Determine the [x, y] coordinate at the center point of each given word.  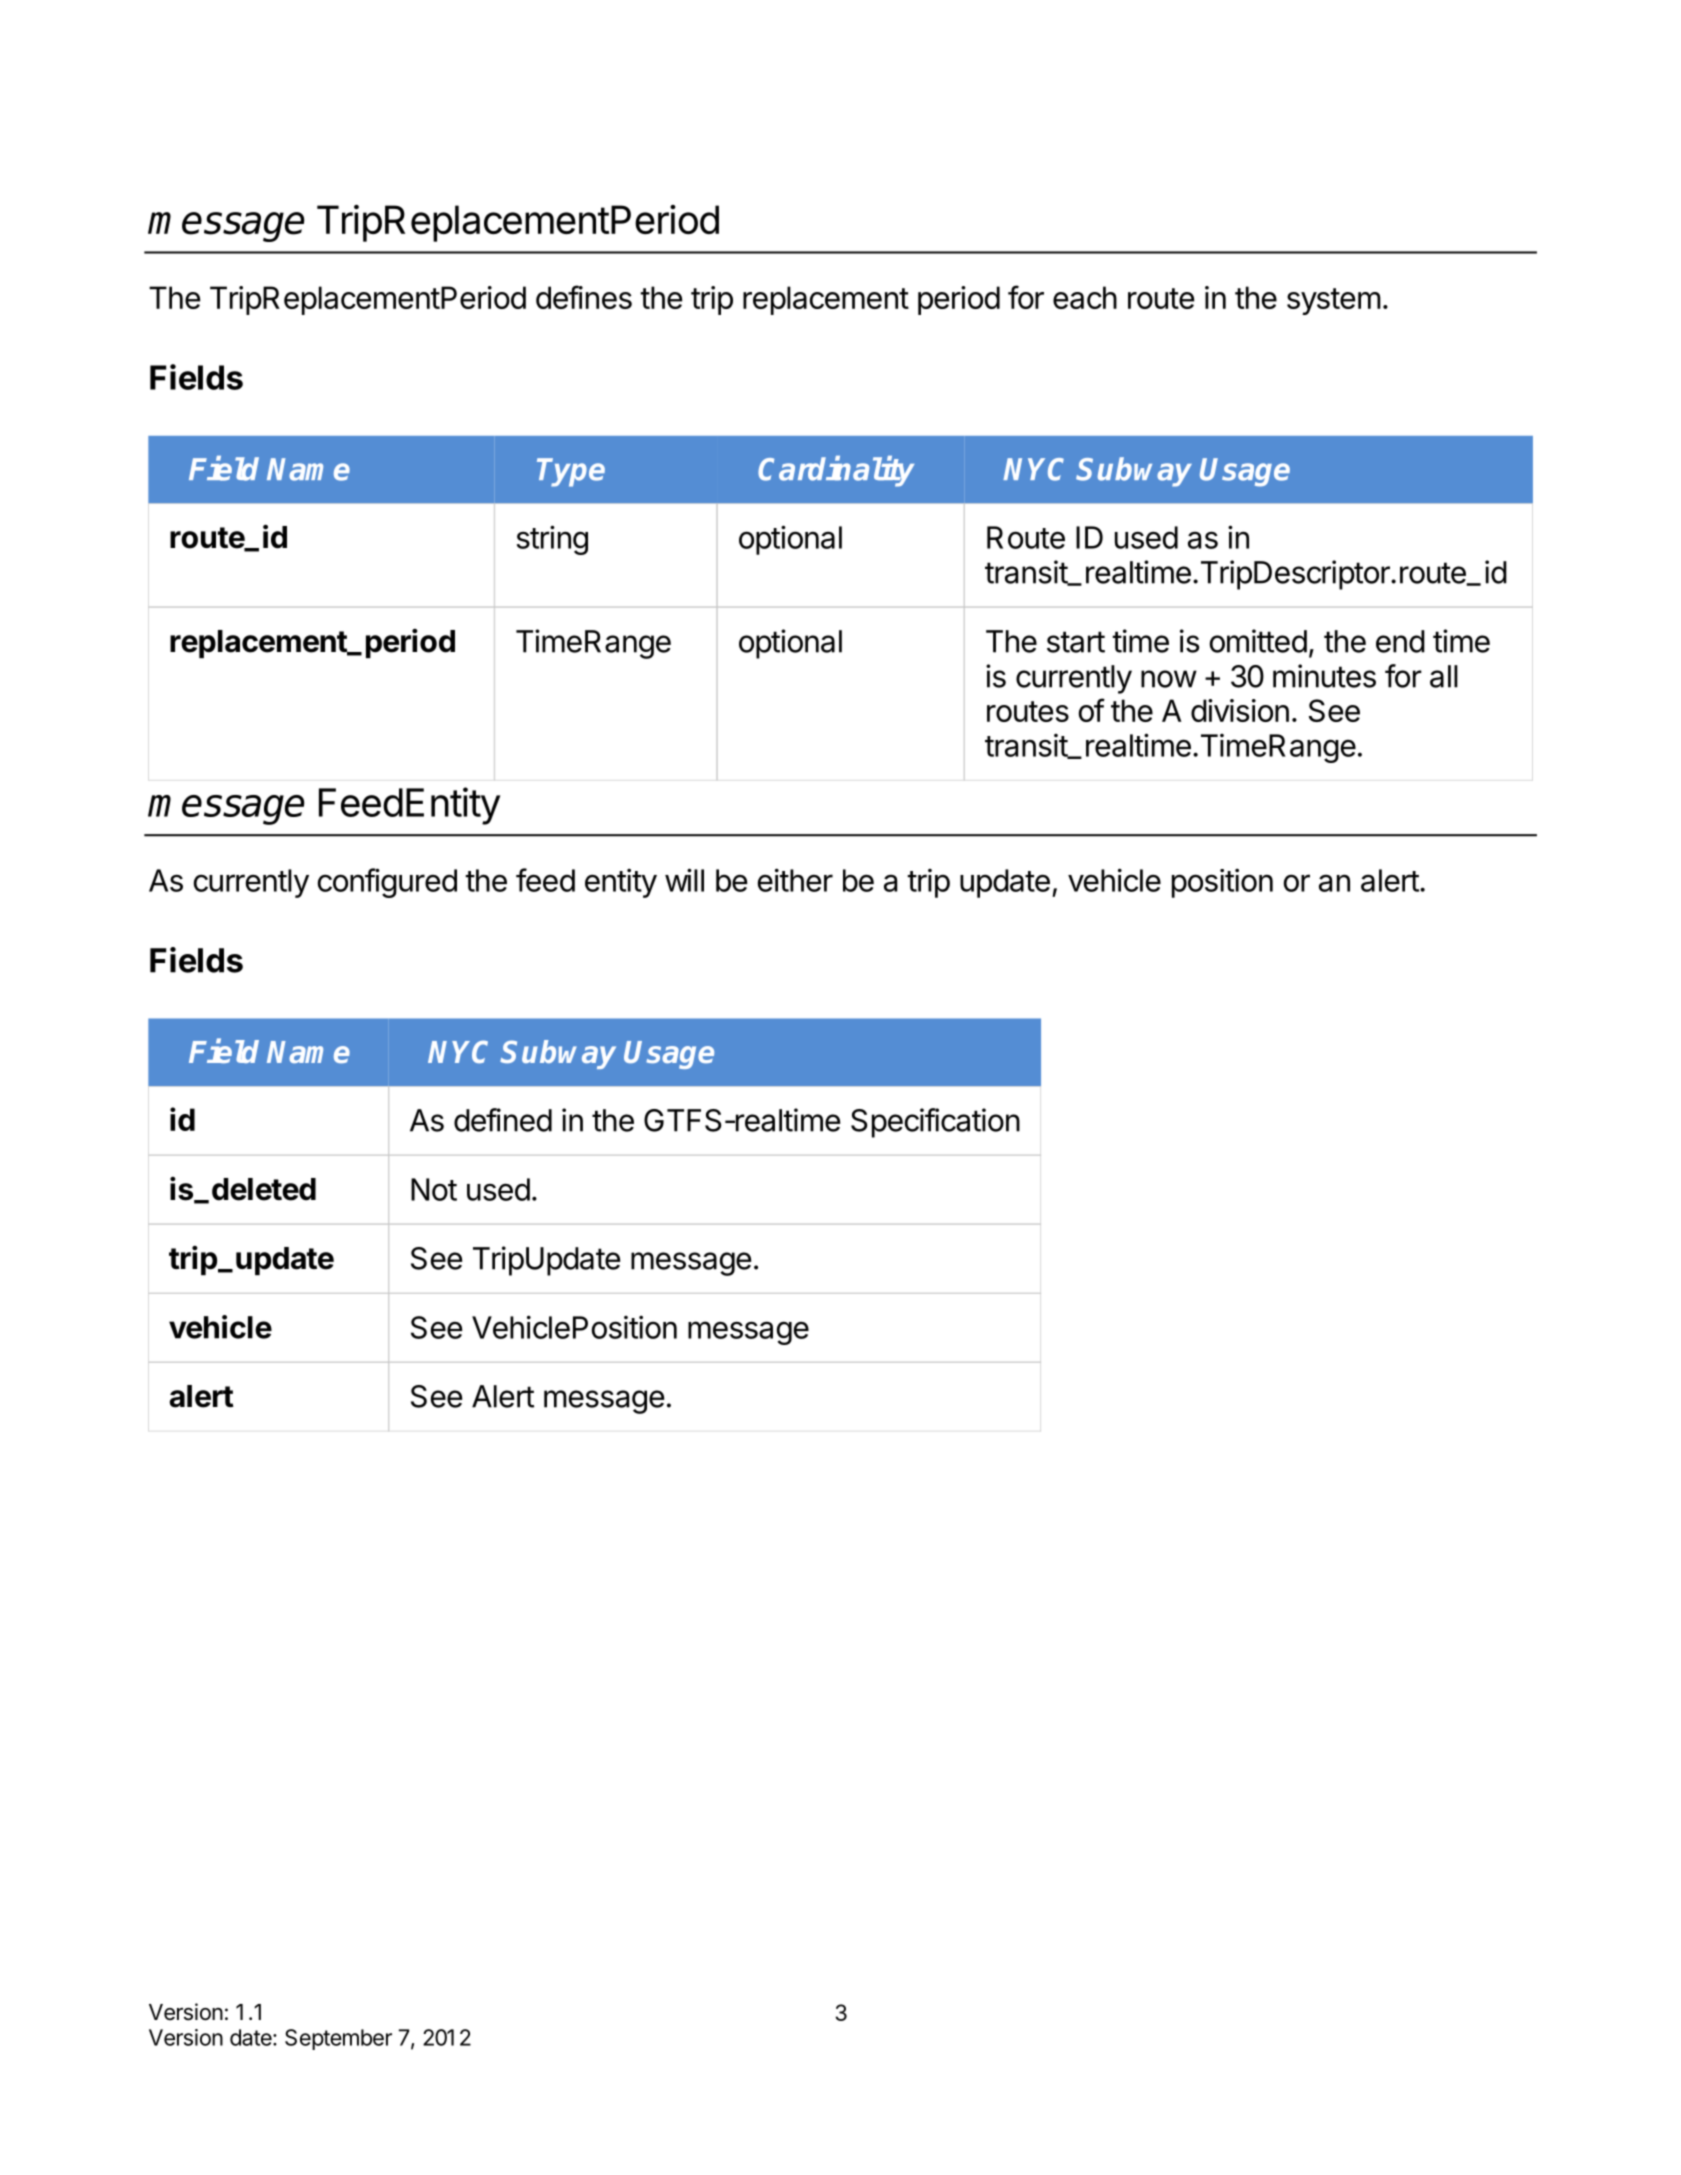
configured [387, 883]
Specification [935, 1123]
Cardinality [836, 471]
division [1240, 710]
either [795, 880]
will [684, 880]
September [338, 2039]
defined [503, 1120]
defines [584, 297]
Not [434, 1189]
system [1334, 301]
